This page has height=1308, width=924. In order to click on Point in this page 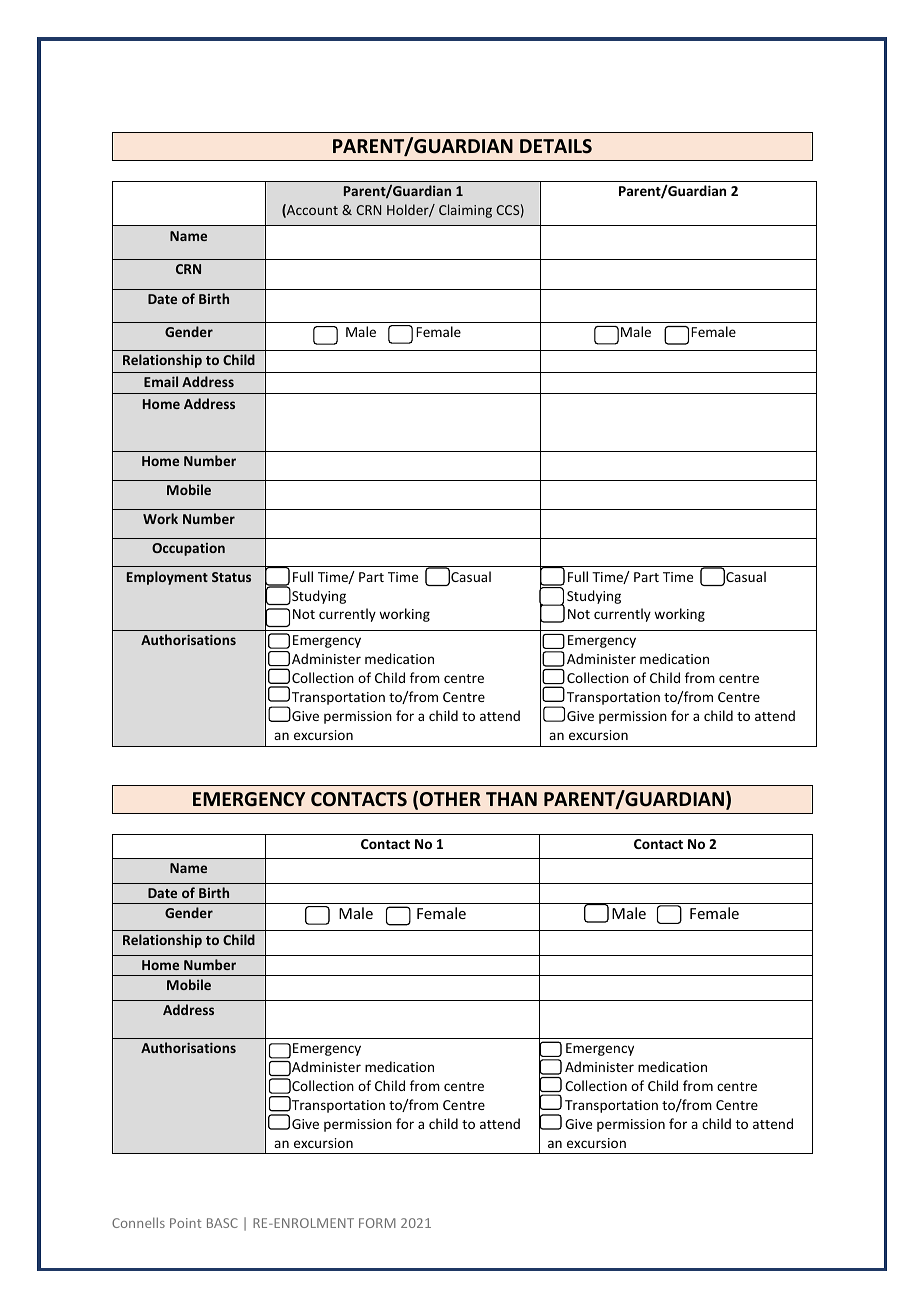, I will do `click(185, 1223)`.
